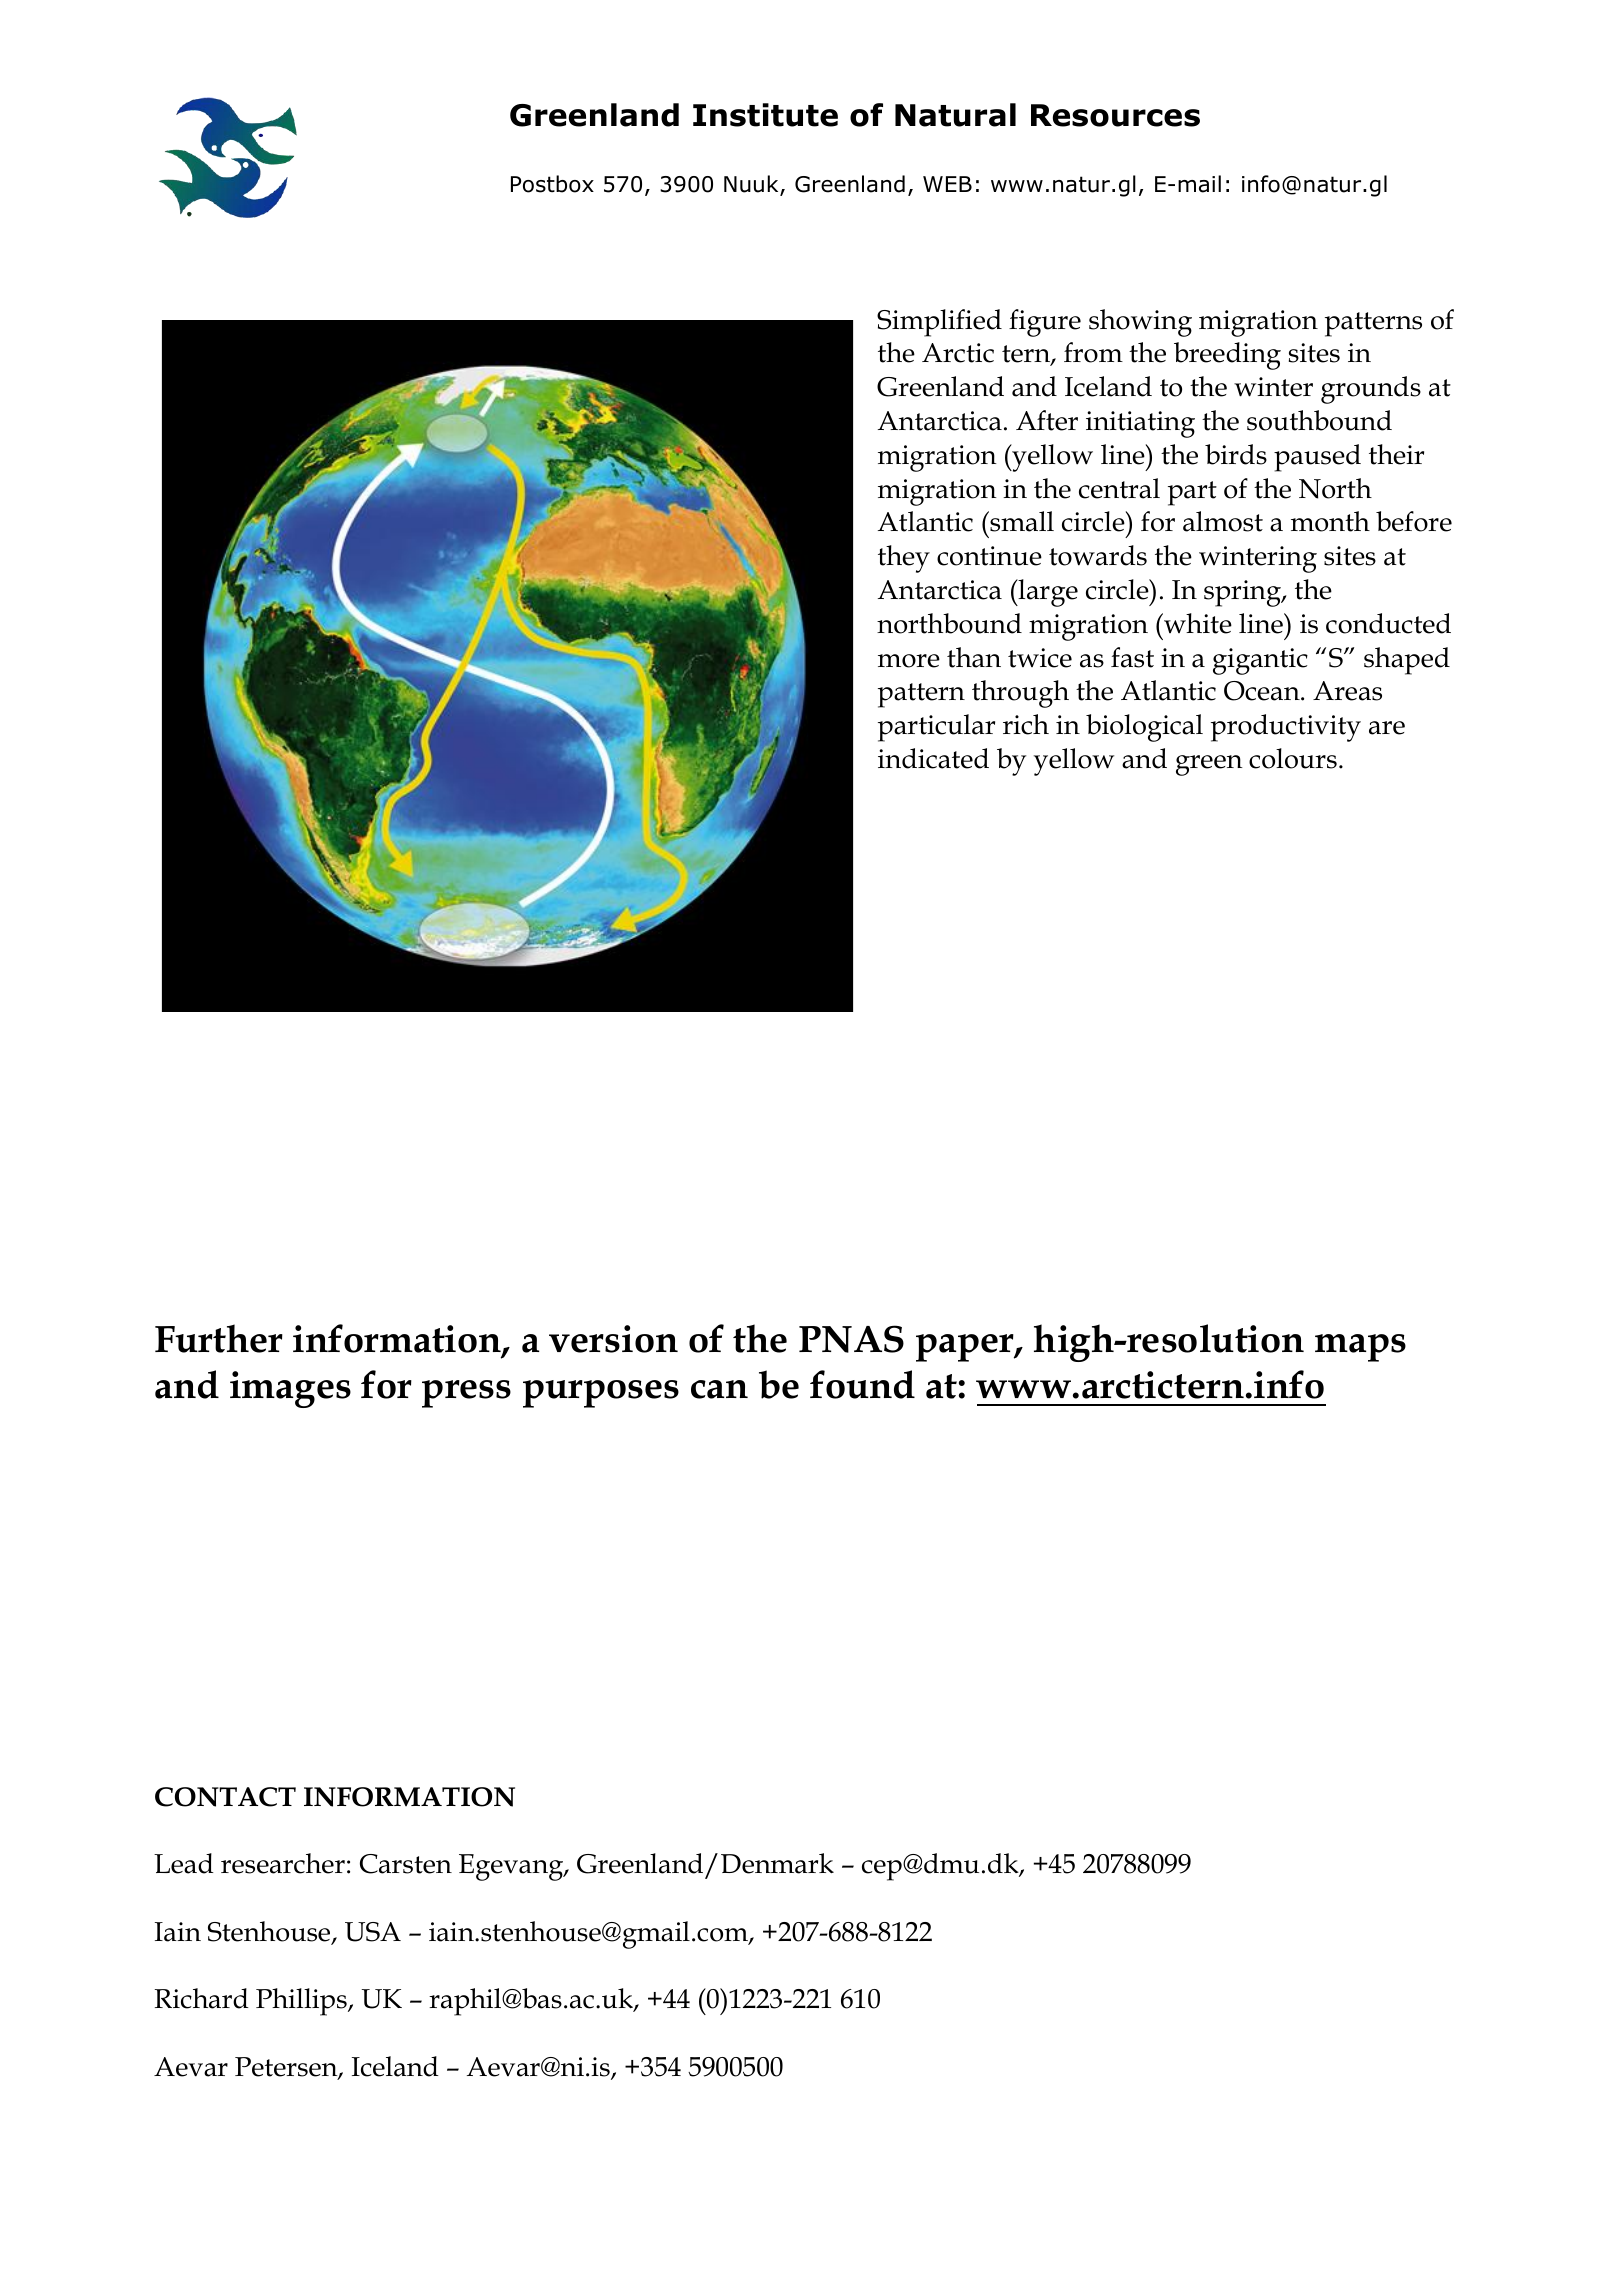  I want to click on USA, so click(373, 1932).
